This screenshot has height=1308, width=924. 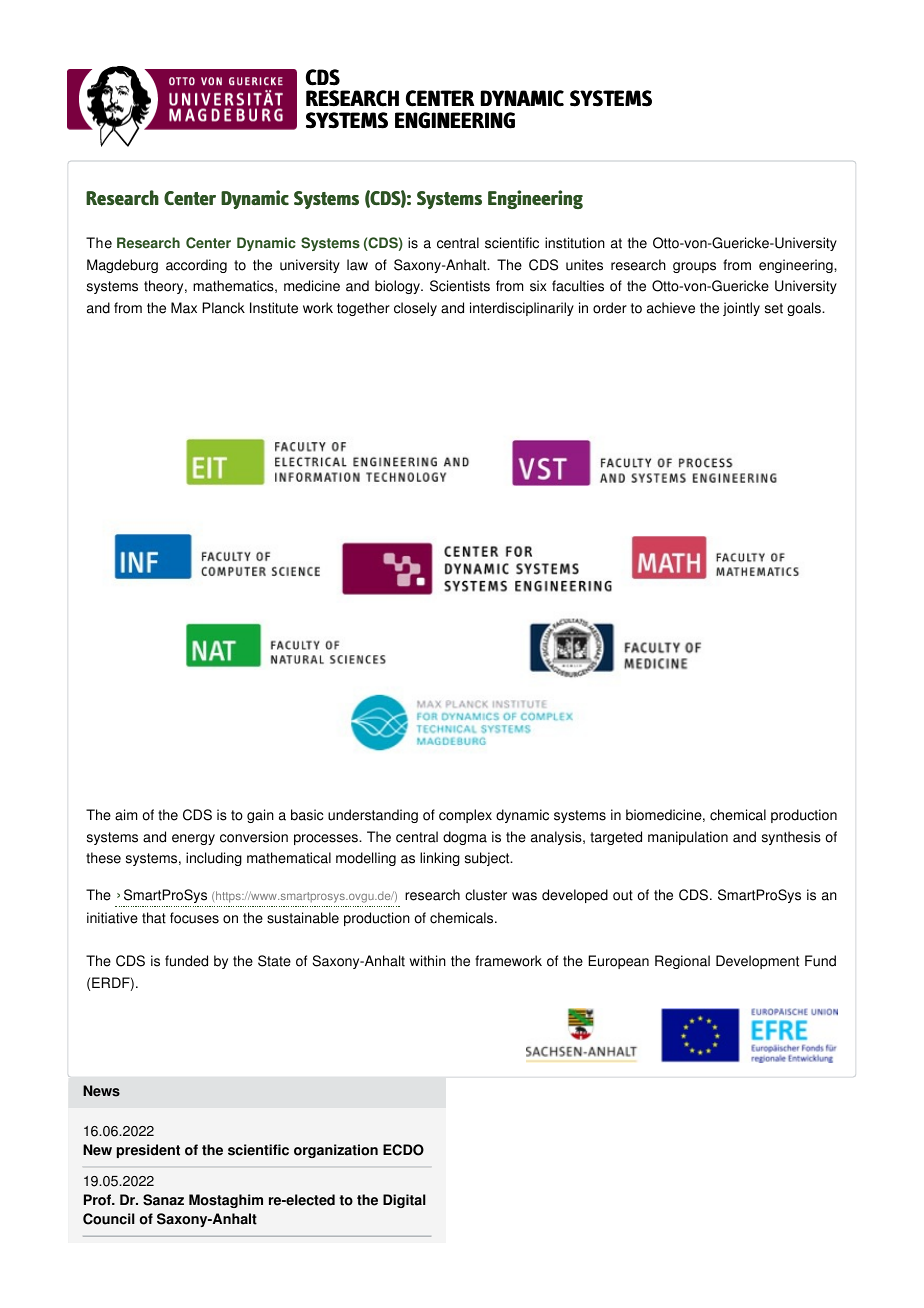 What do you see at coordinates (194, 918) in the screenshot?
I see `focuses` at bounding box center [194, 918].
